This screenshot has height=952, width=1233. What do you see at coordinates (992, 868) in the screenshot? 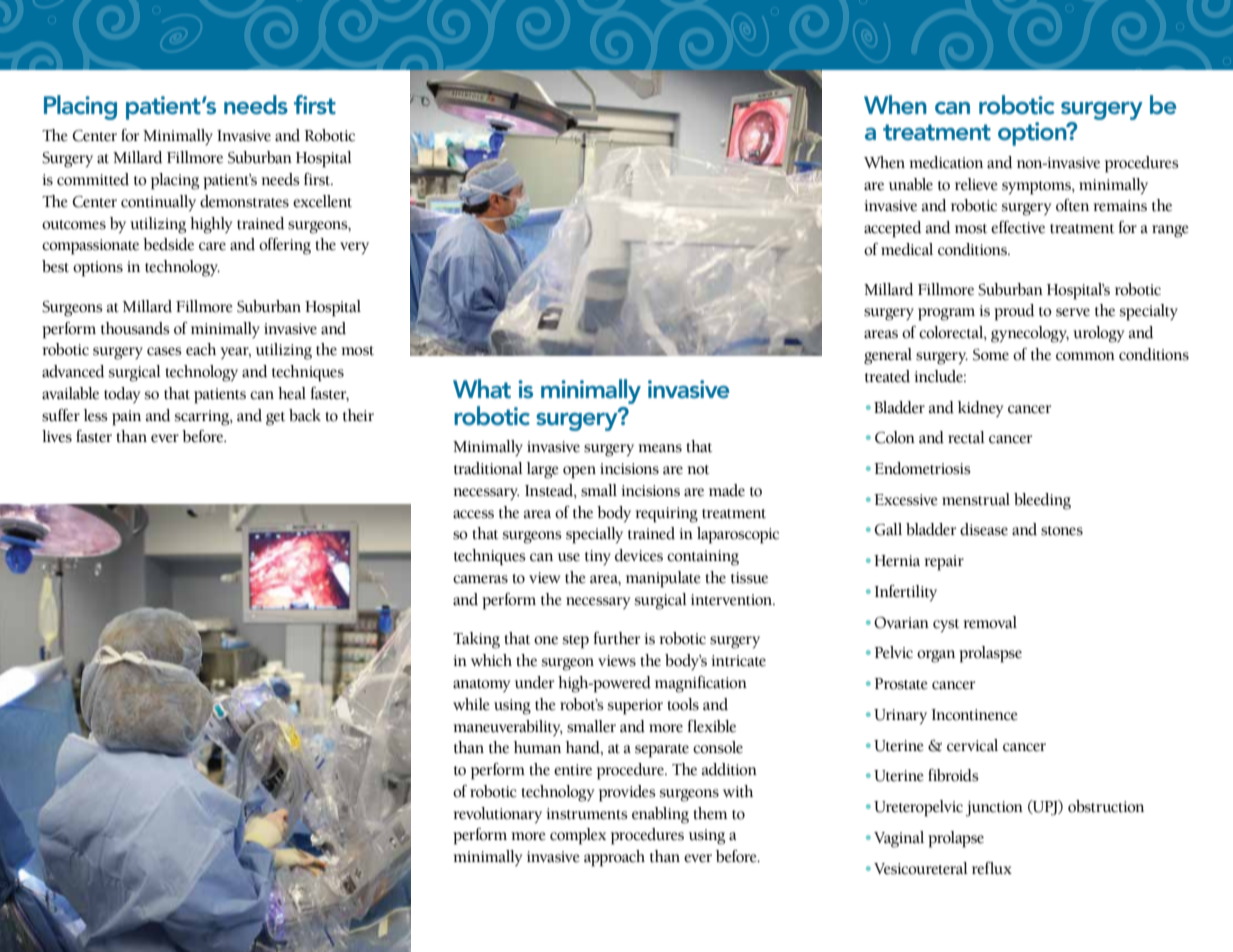
I see `reflux` at bounding box center [992, 868].
